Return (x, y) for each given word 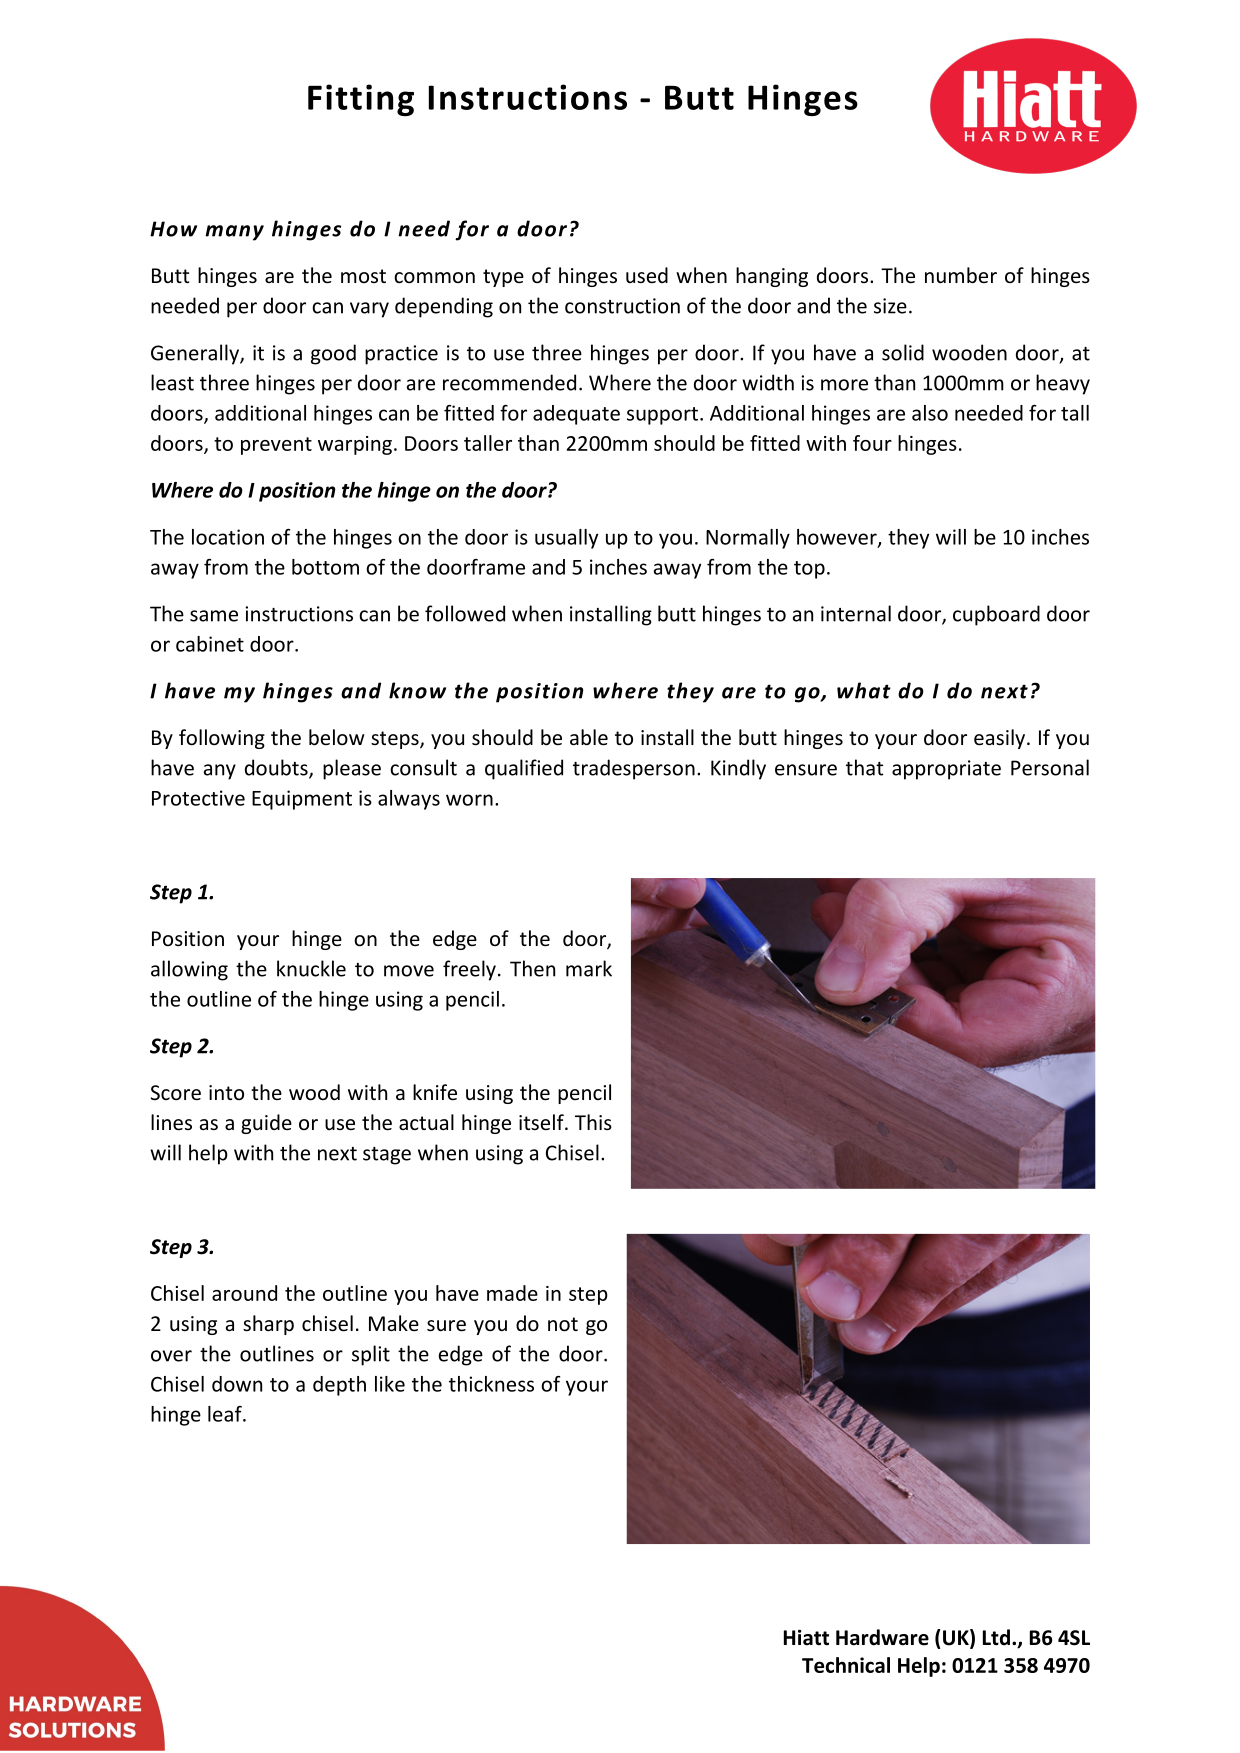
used (647, 275)
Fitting (361, 100)
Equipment (302, 800)
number (961, 275)
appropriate (946, 770)
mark (589, 968)
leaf (226, 1414)
